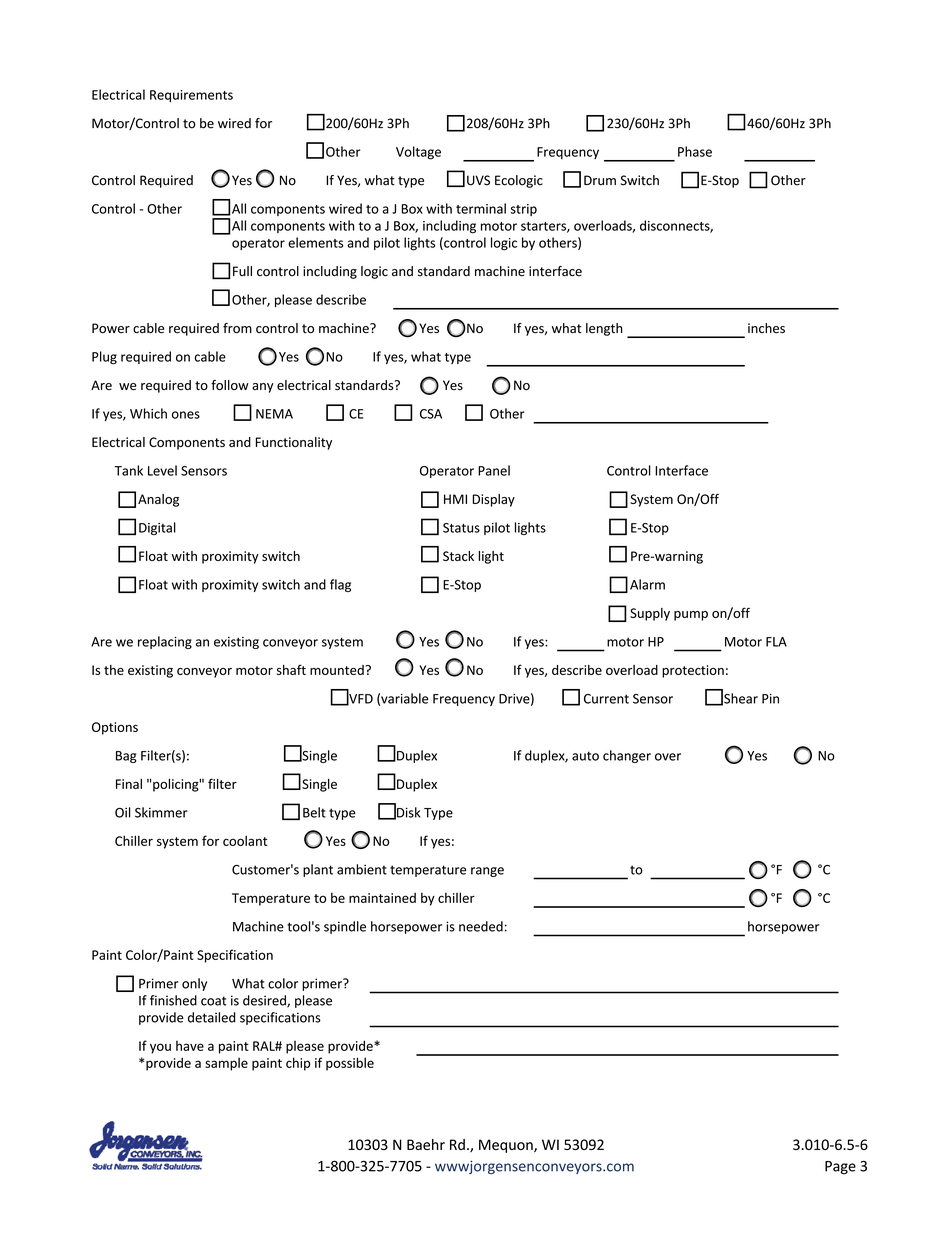 This screenshot has height=1233, width=952. I want to click on pump, so click(691, 616).
